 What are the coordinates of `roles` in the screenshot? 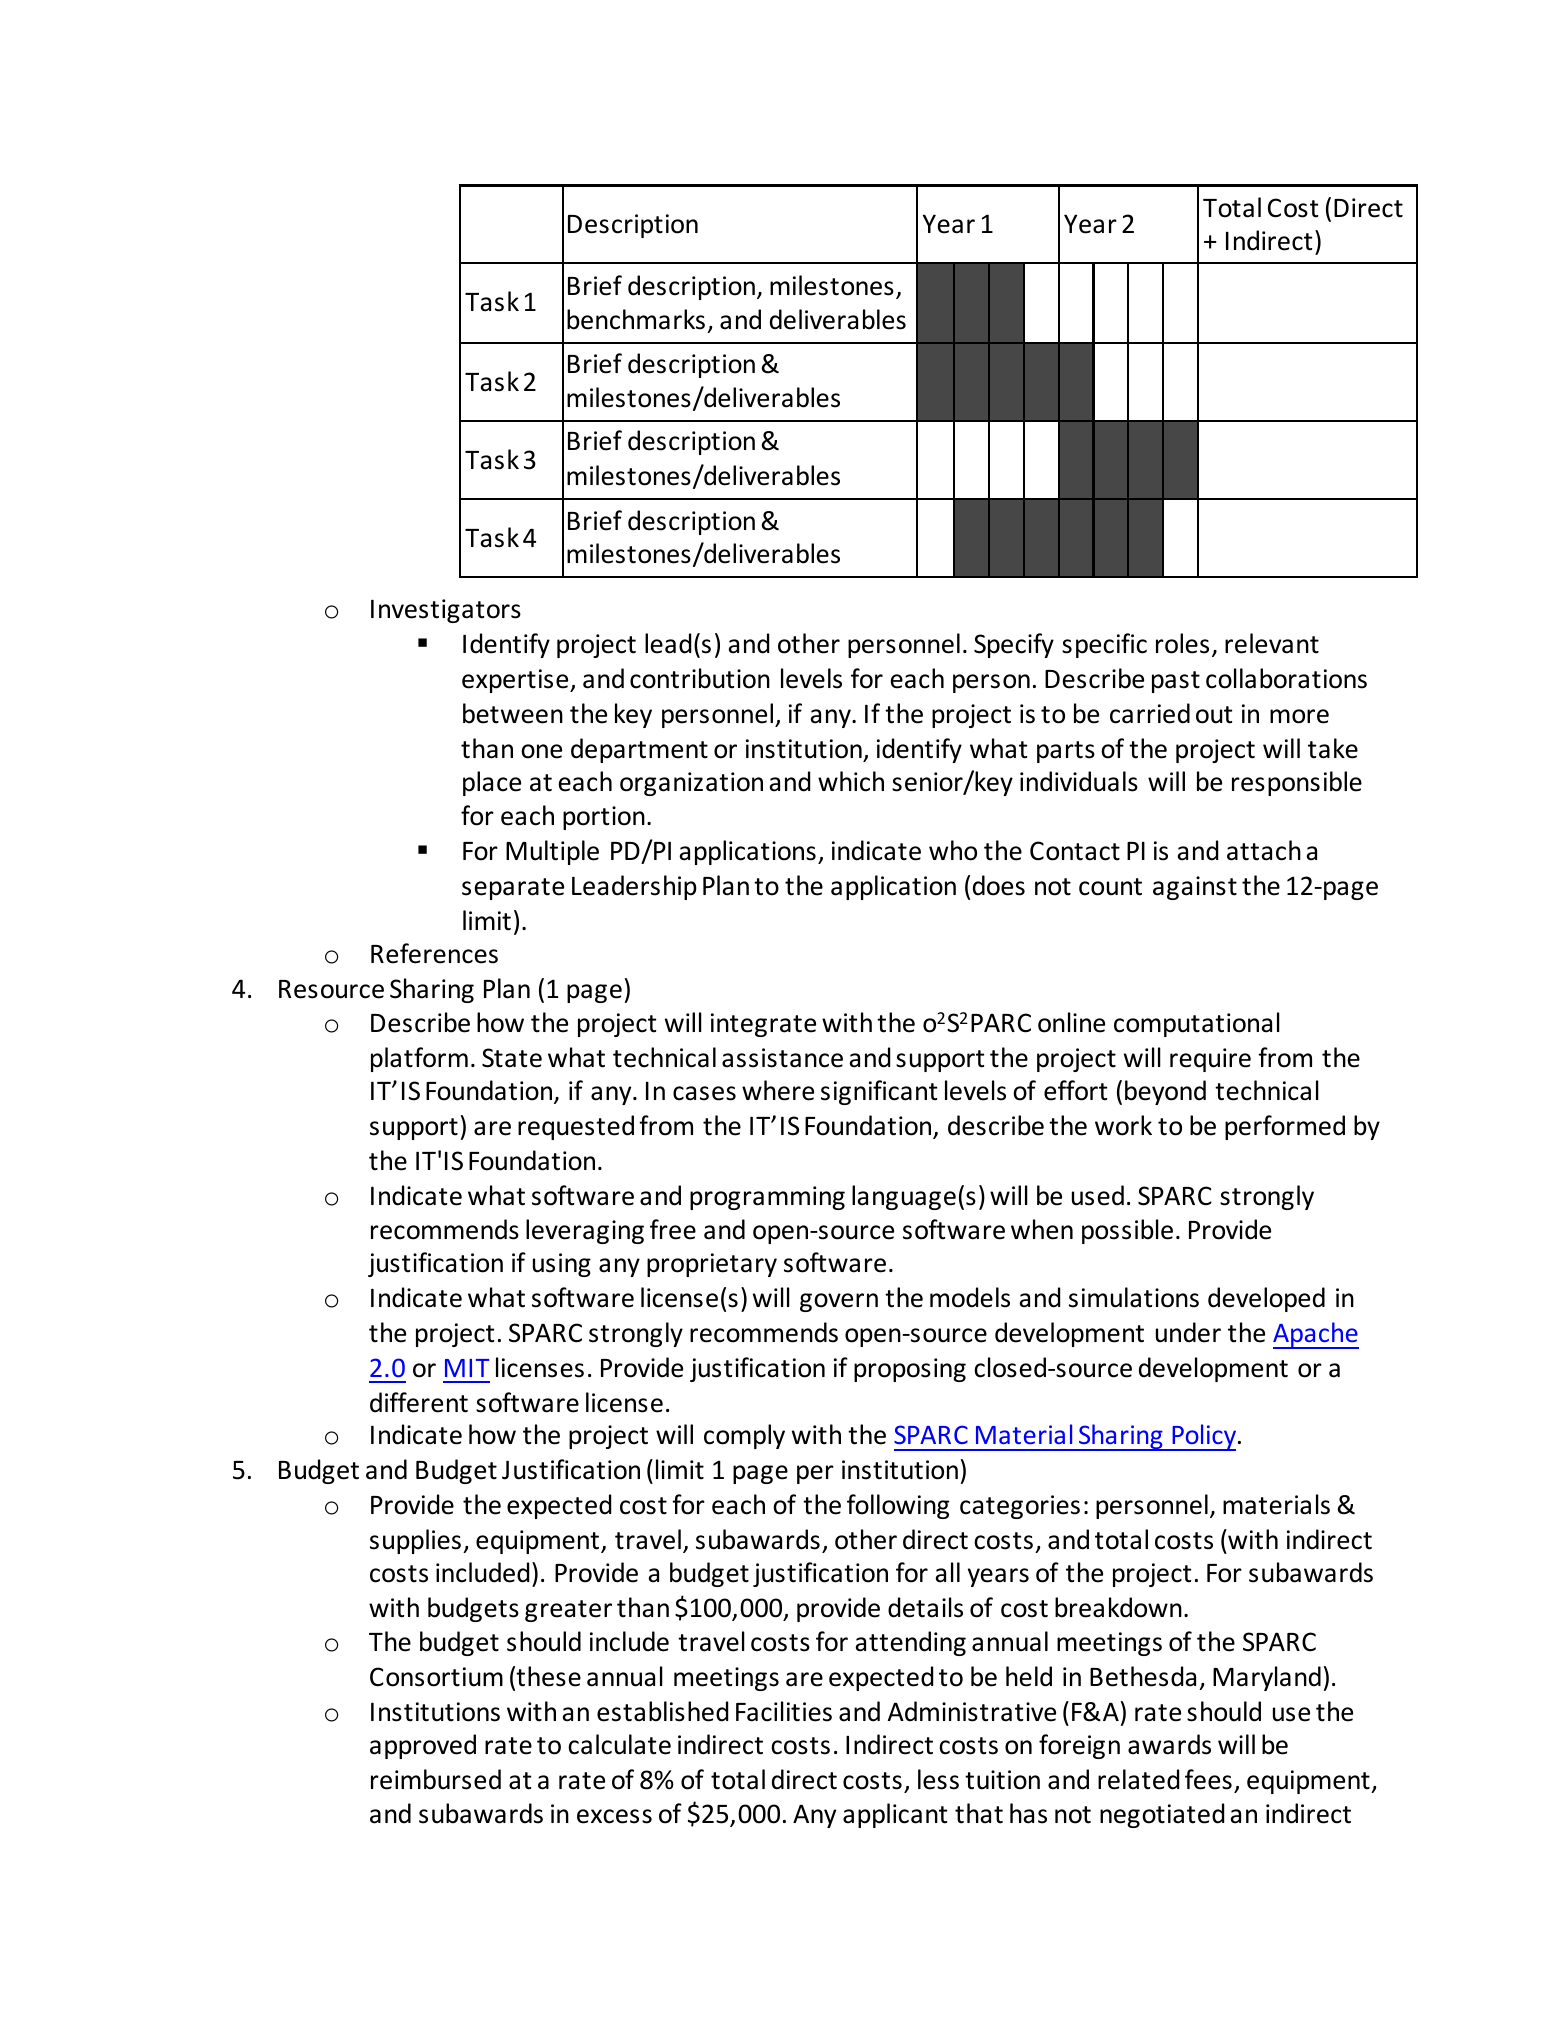 It's located at (1182, 643).
